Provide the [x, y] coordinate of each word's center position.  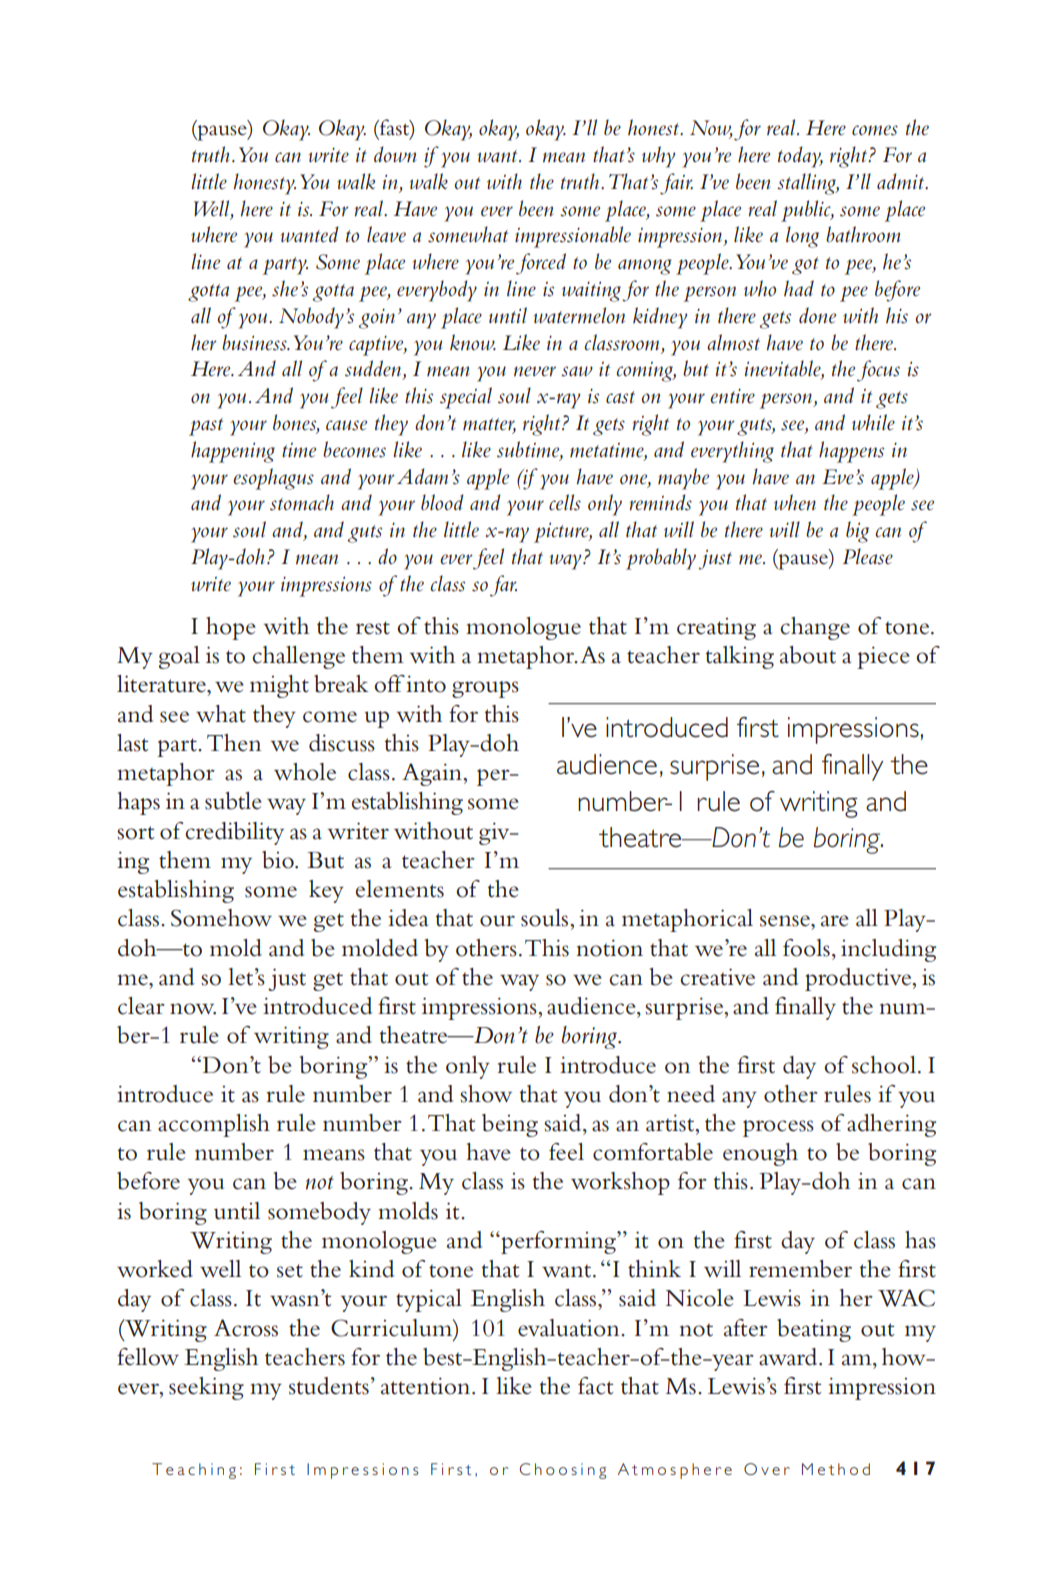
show [486, 1094]
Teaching [194, 1471]
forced [541, 264]
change [815, 628]
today [800, 157]
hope [231, 628]
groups [485, 689]
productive [859, 979]
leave [386, 234]
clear [141, 1006]
